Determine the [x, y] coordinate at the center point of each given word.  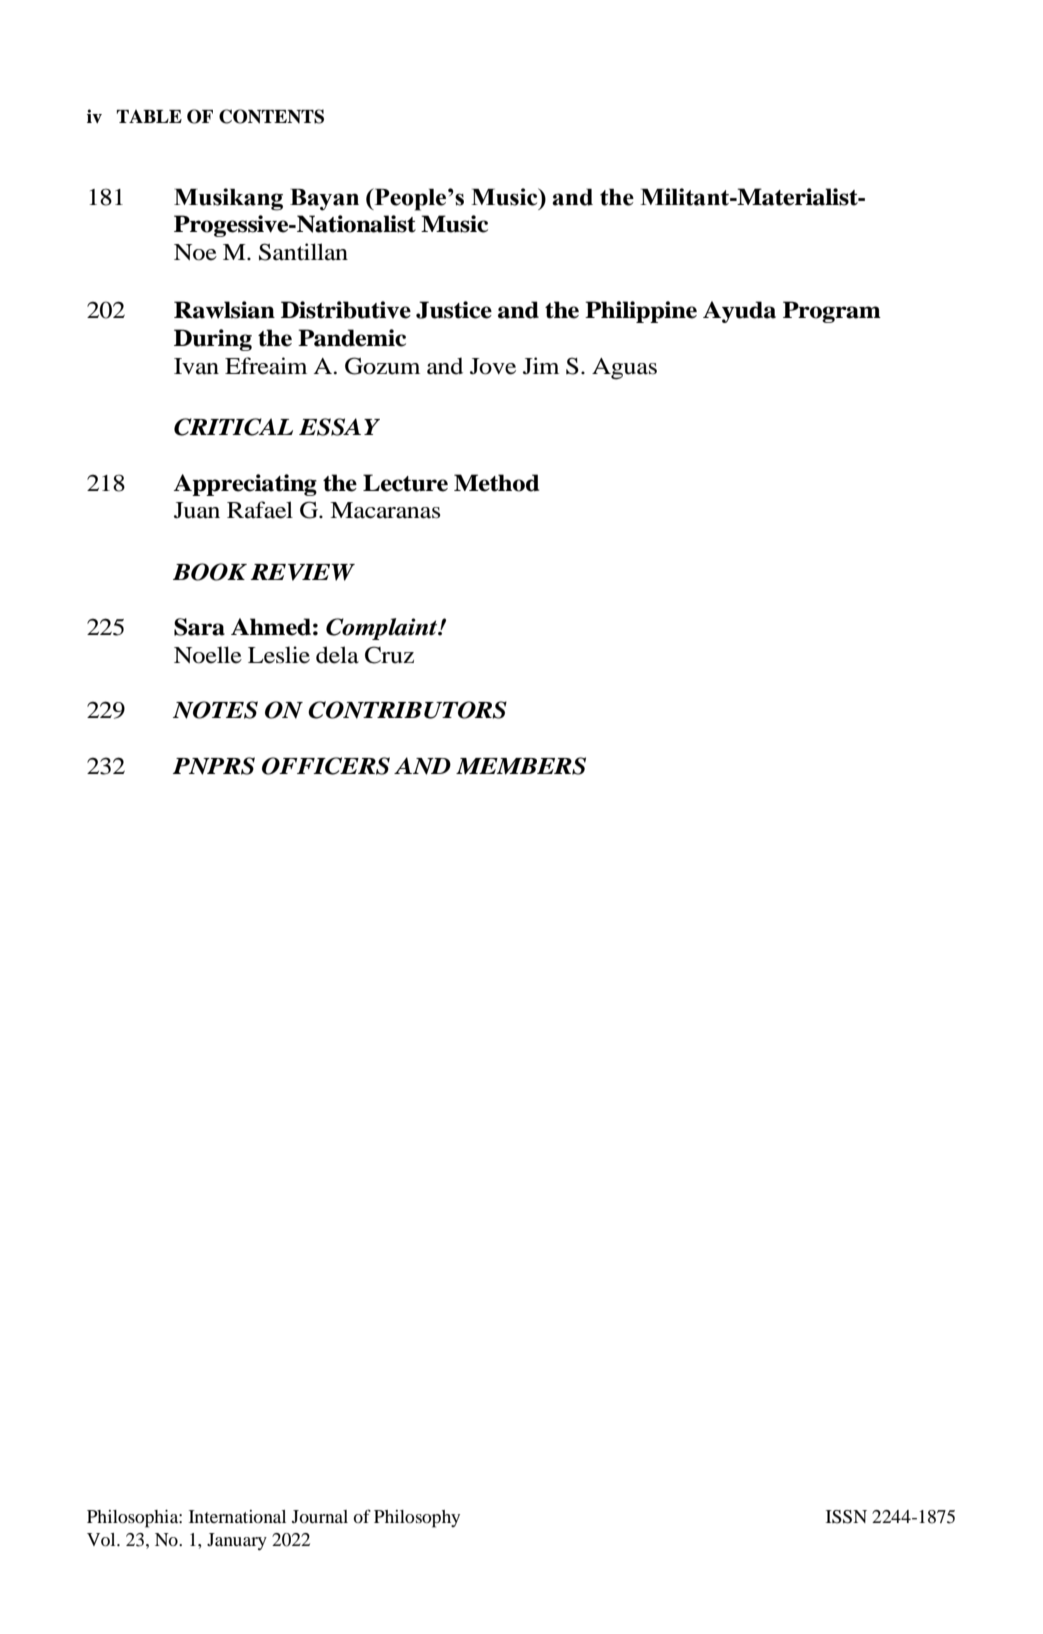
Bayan [324, 200]
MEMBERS [521, 766]
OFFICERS [326, 766]
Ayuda [739, 312]
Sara [199, 627]
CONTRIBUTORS [407, 710]
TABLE [149, 116]
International [237, 1516]
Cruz [389, 655]
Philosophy [417, 1519]
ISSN [846, 1517]
